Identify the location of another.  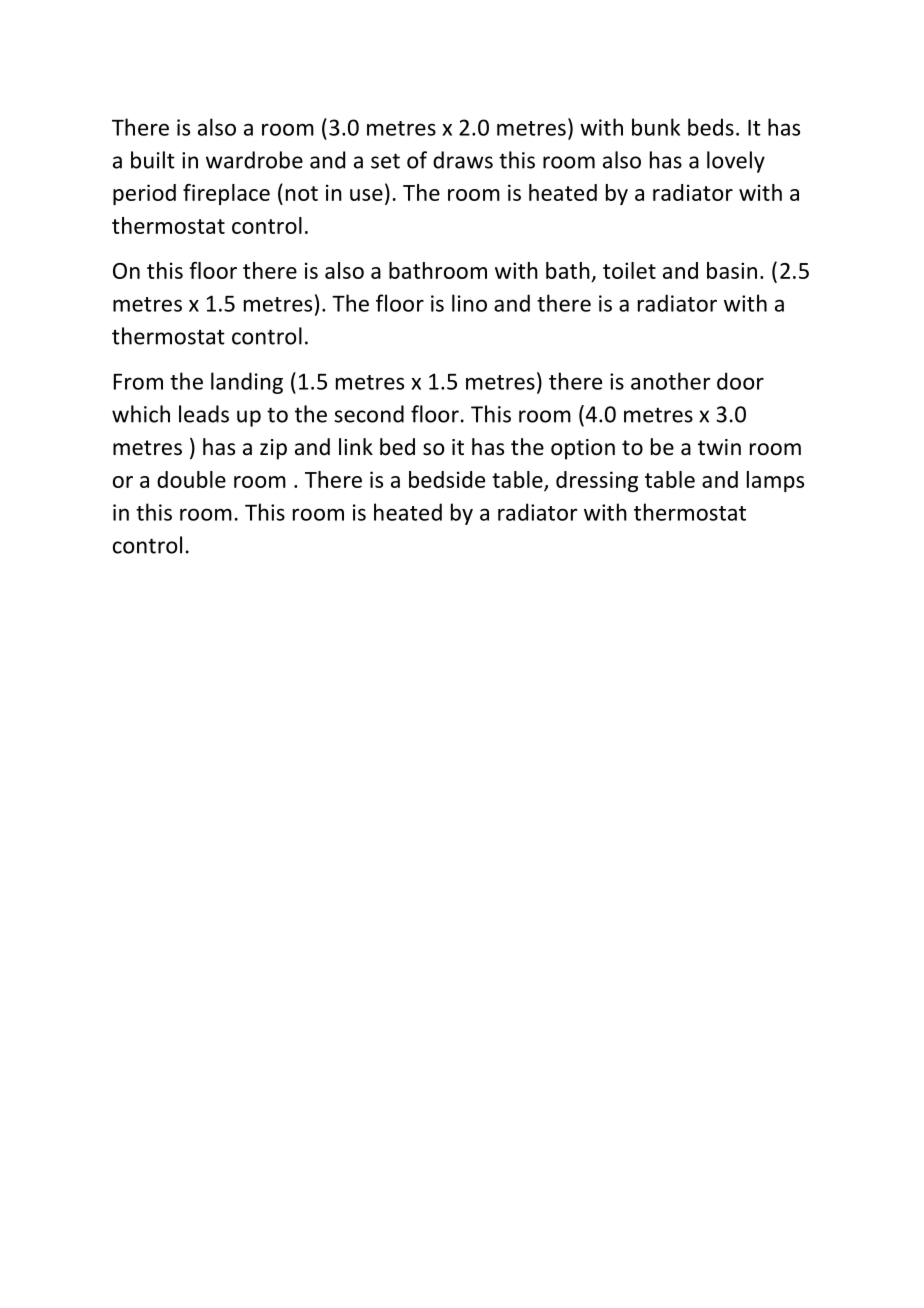
(670, 381).
